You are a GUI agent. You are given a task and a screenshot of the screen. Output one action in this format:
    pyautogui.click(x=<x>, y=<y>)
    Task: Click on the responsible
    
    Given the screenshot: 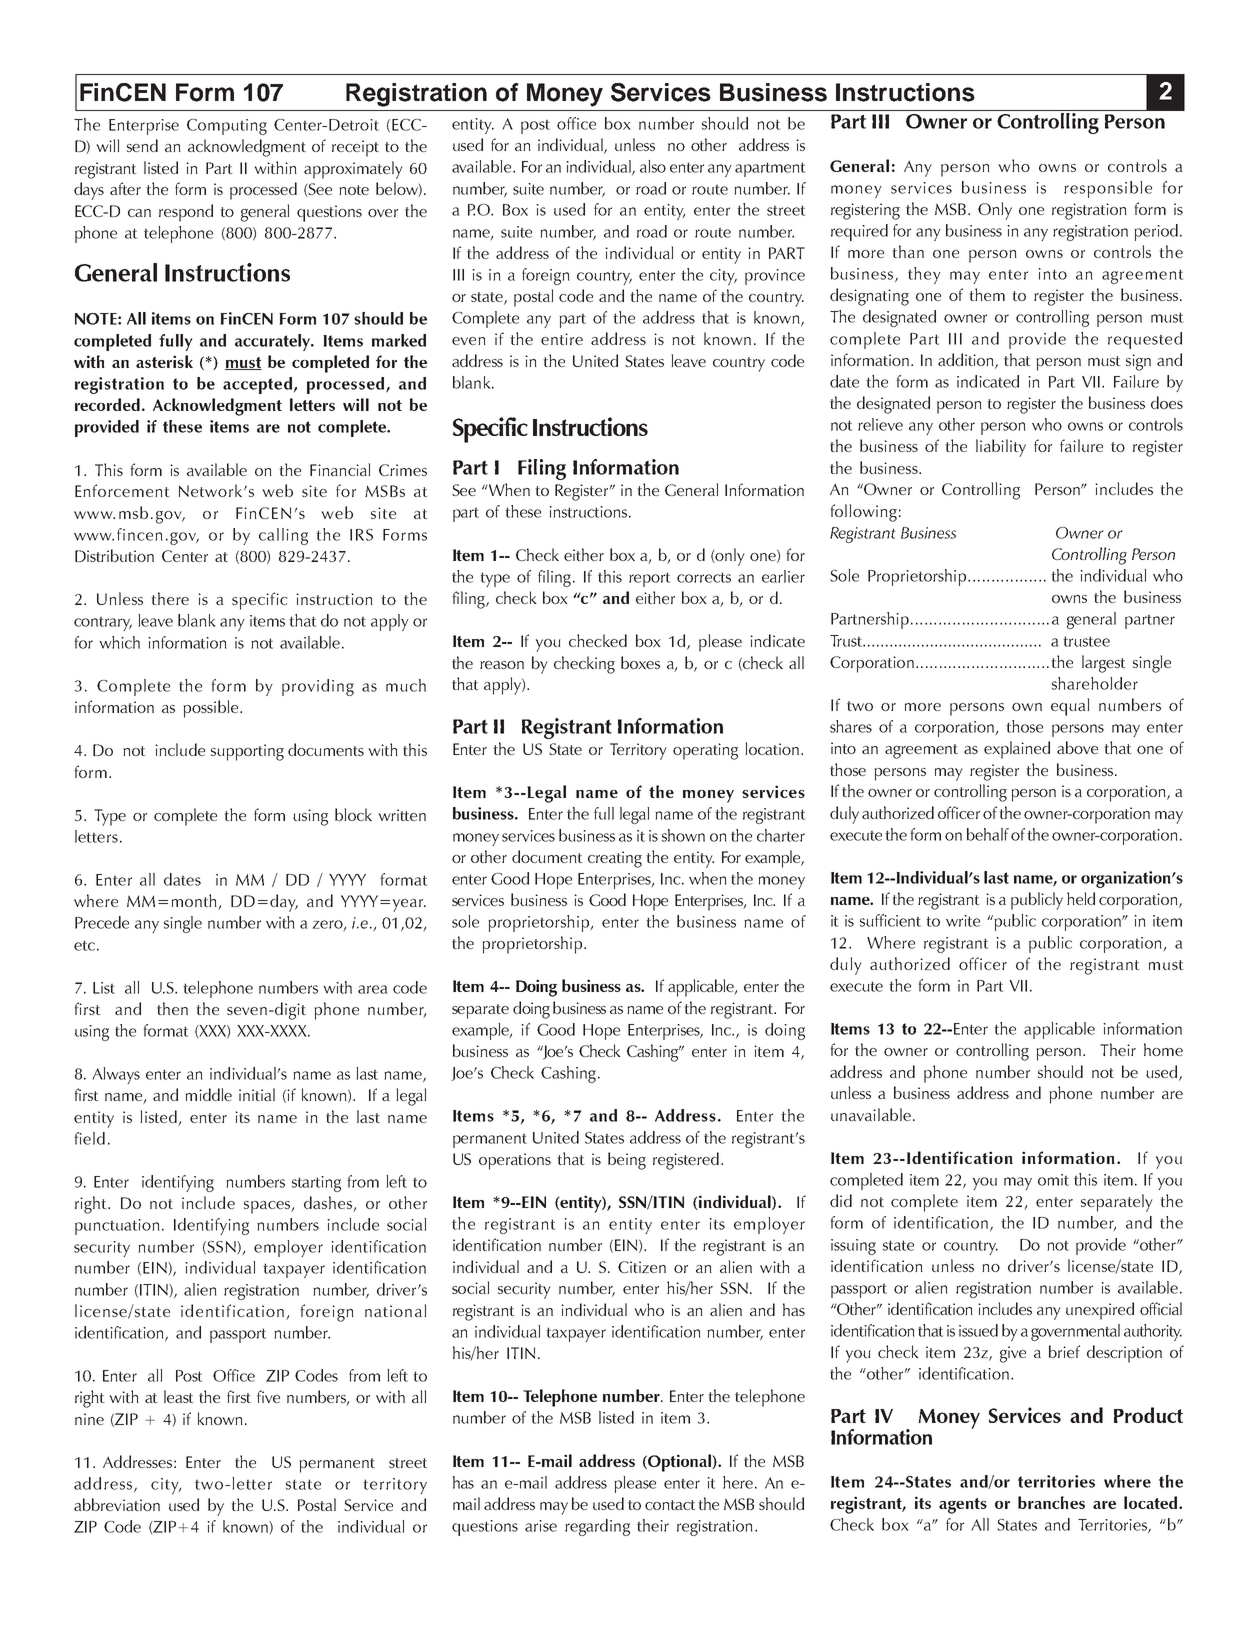 What is the action you would take?
    pyautogui.click(x=1108, y=189)
